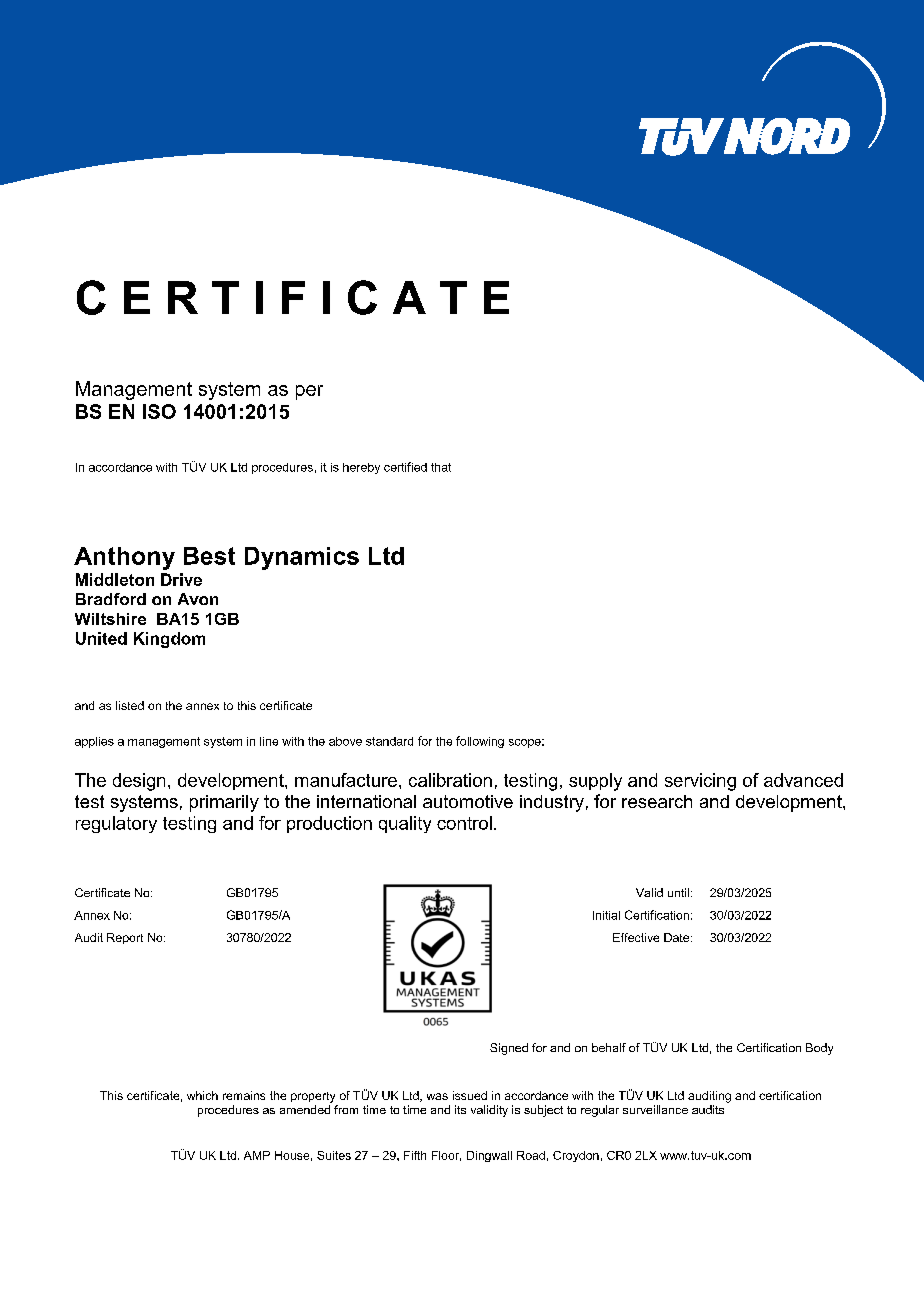 The image size is (924, 1308). I want to click on ISO, so click(159, 411).
